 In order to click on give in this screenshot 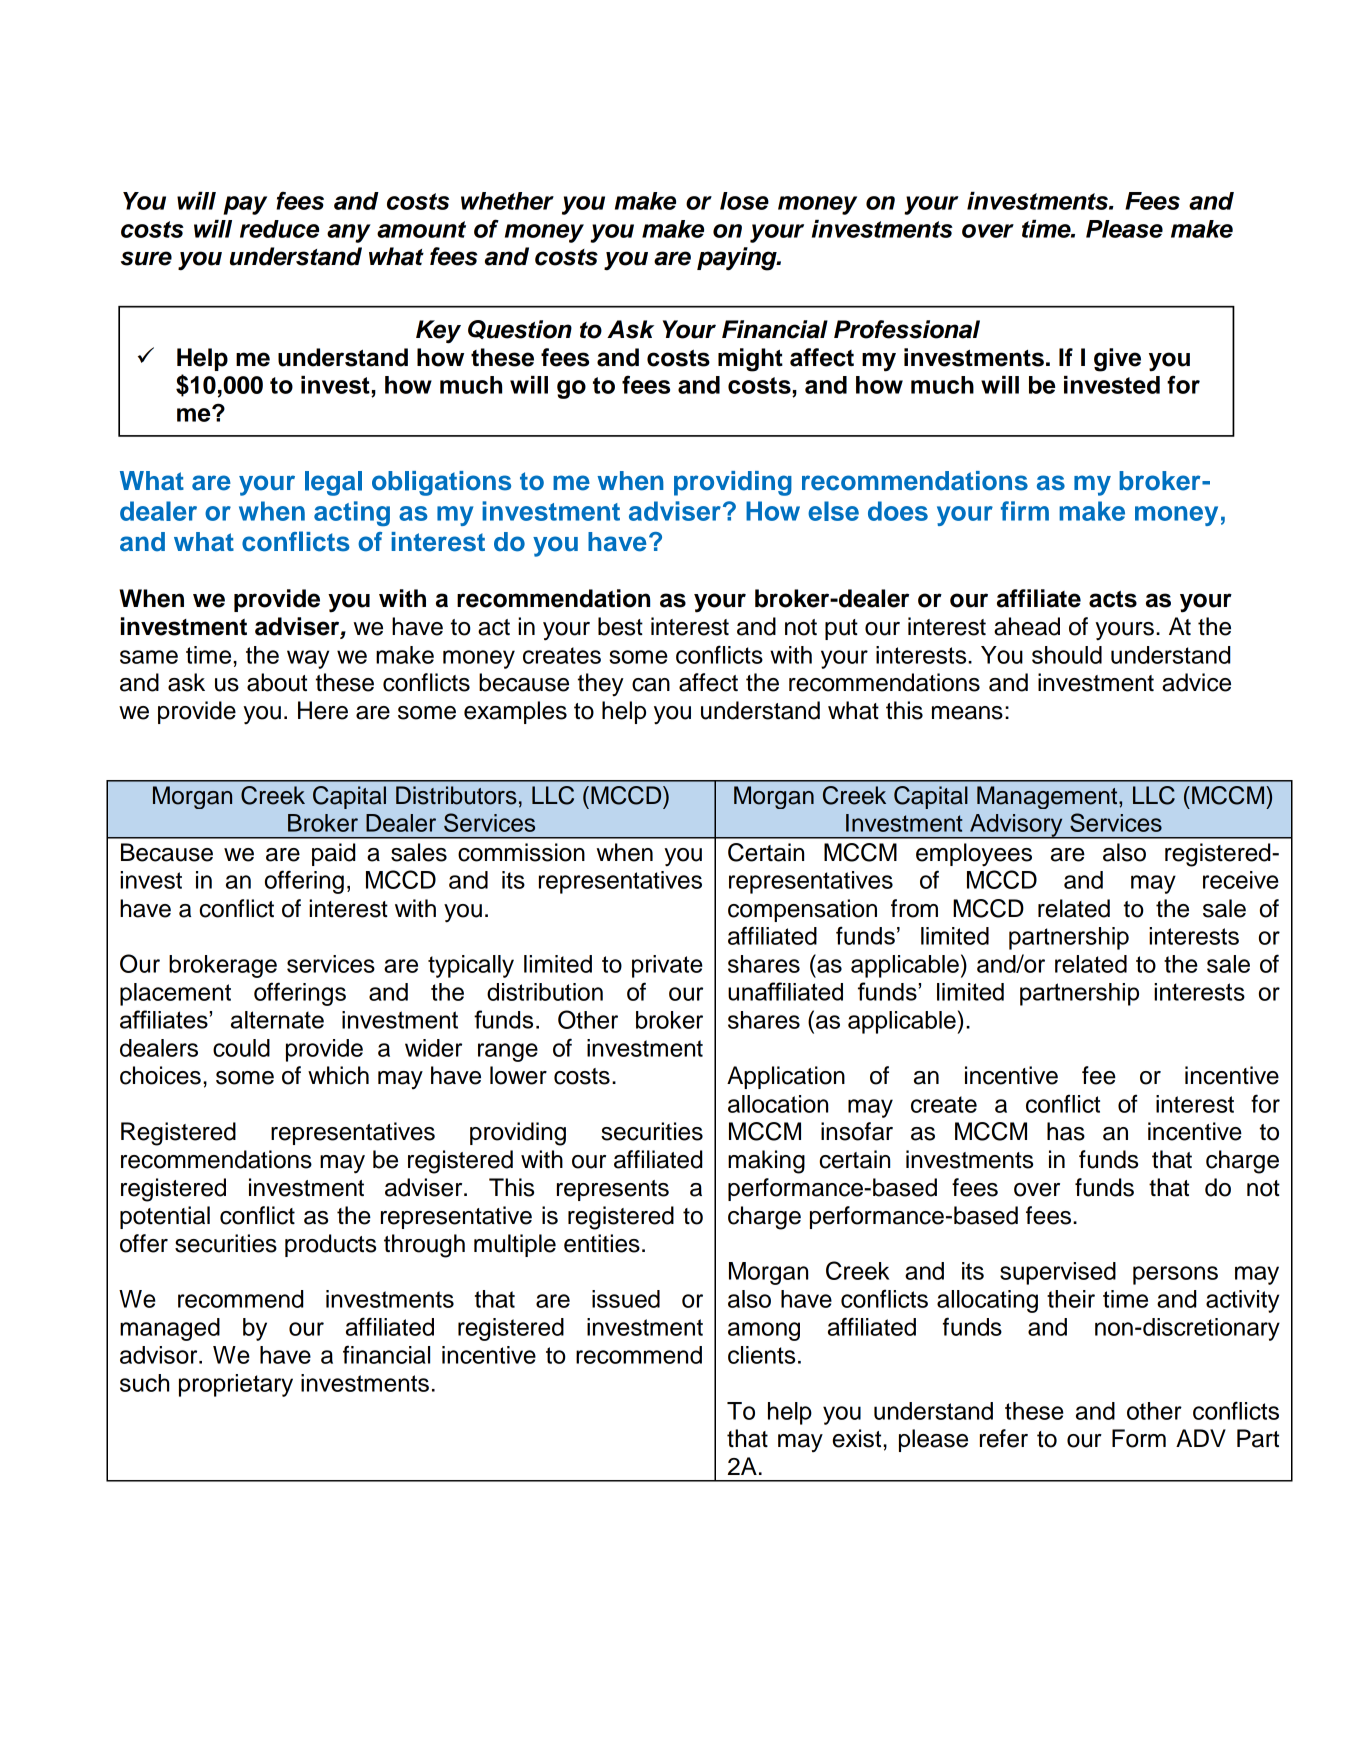, I will do `click(1117, 360)`.
